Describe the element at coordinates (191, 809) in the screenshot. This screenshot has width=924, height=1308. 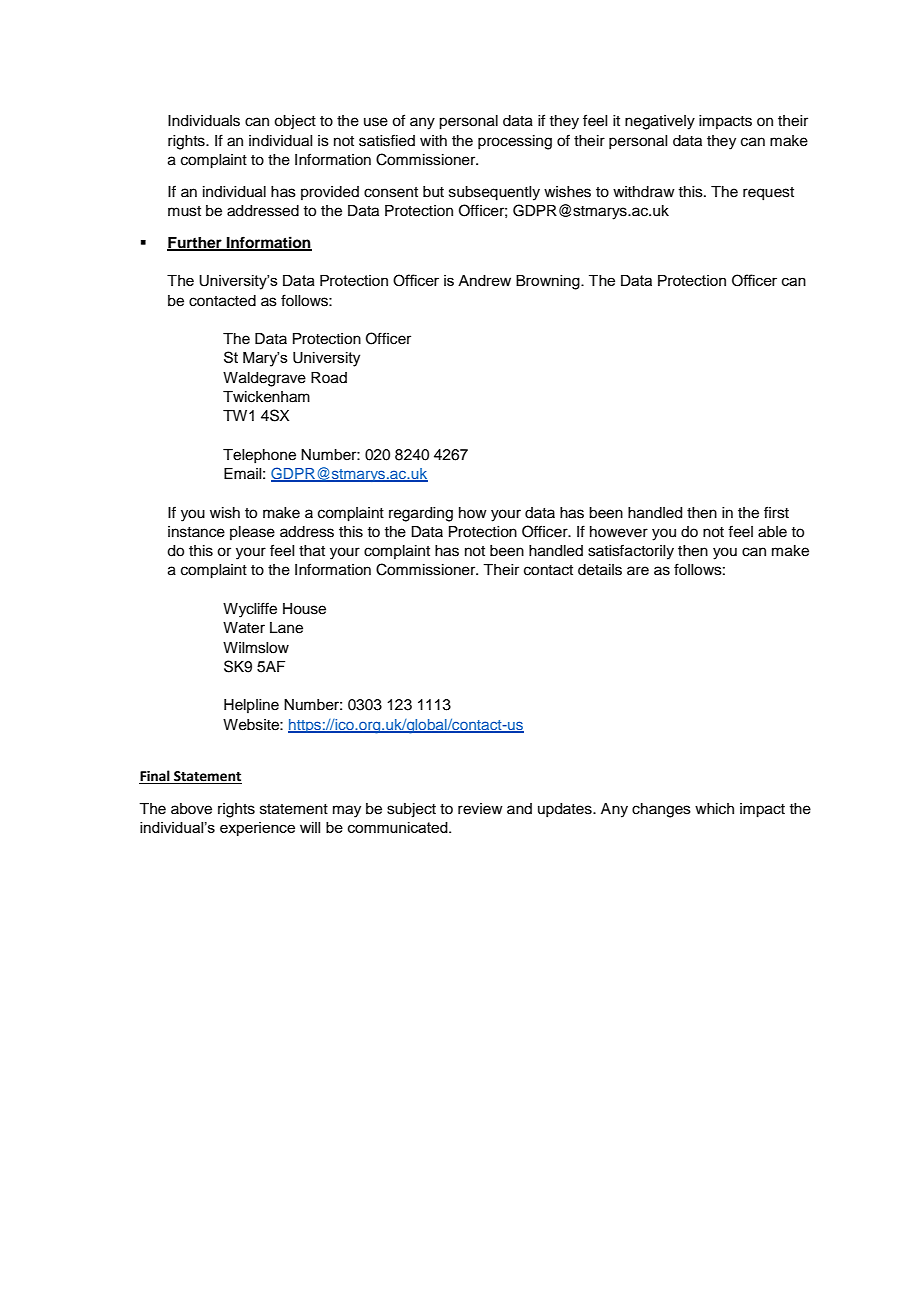
I see `above` at that location.
